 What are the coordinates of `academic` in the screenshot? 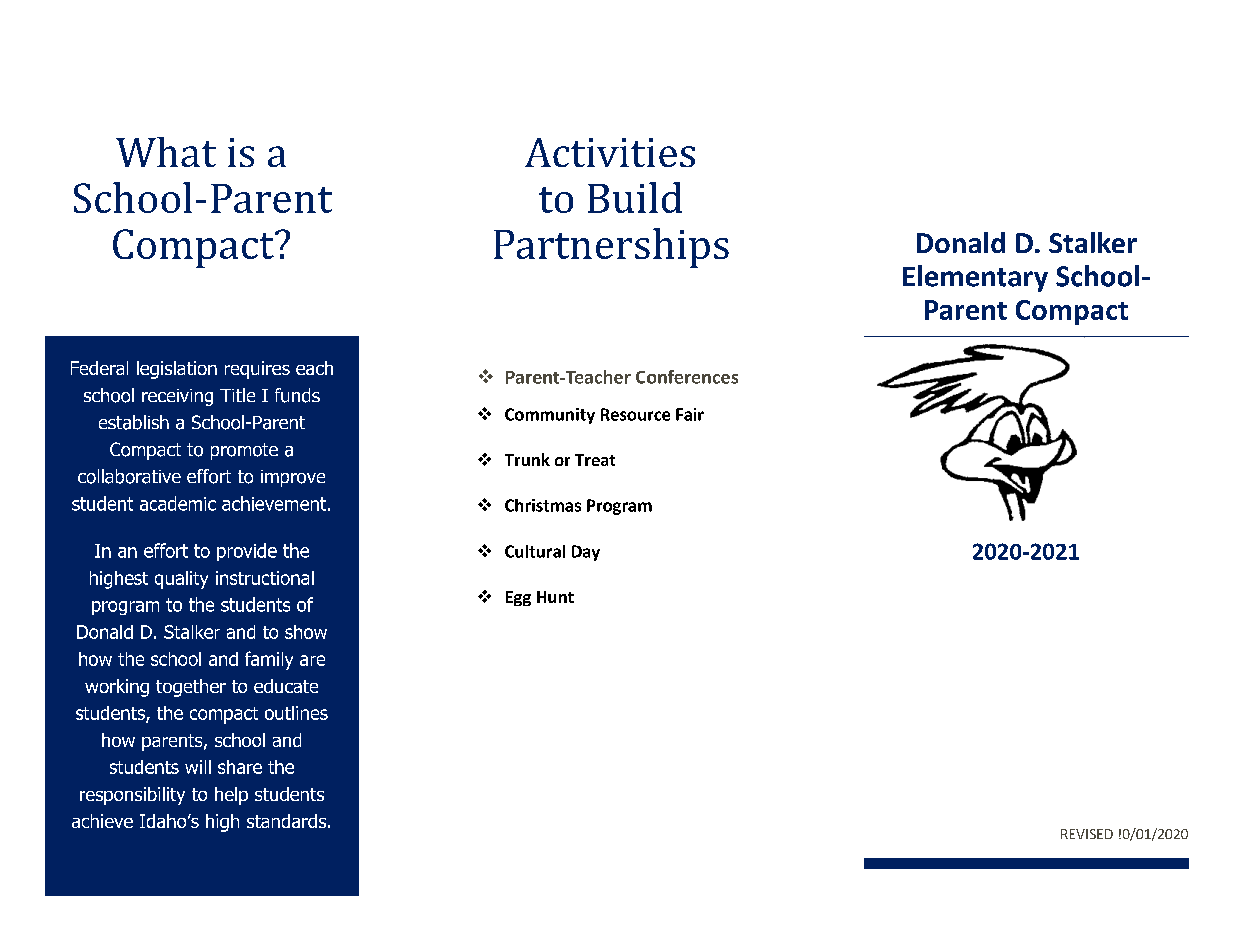 It's located at (178, 503).
